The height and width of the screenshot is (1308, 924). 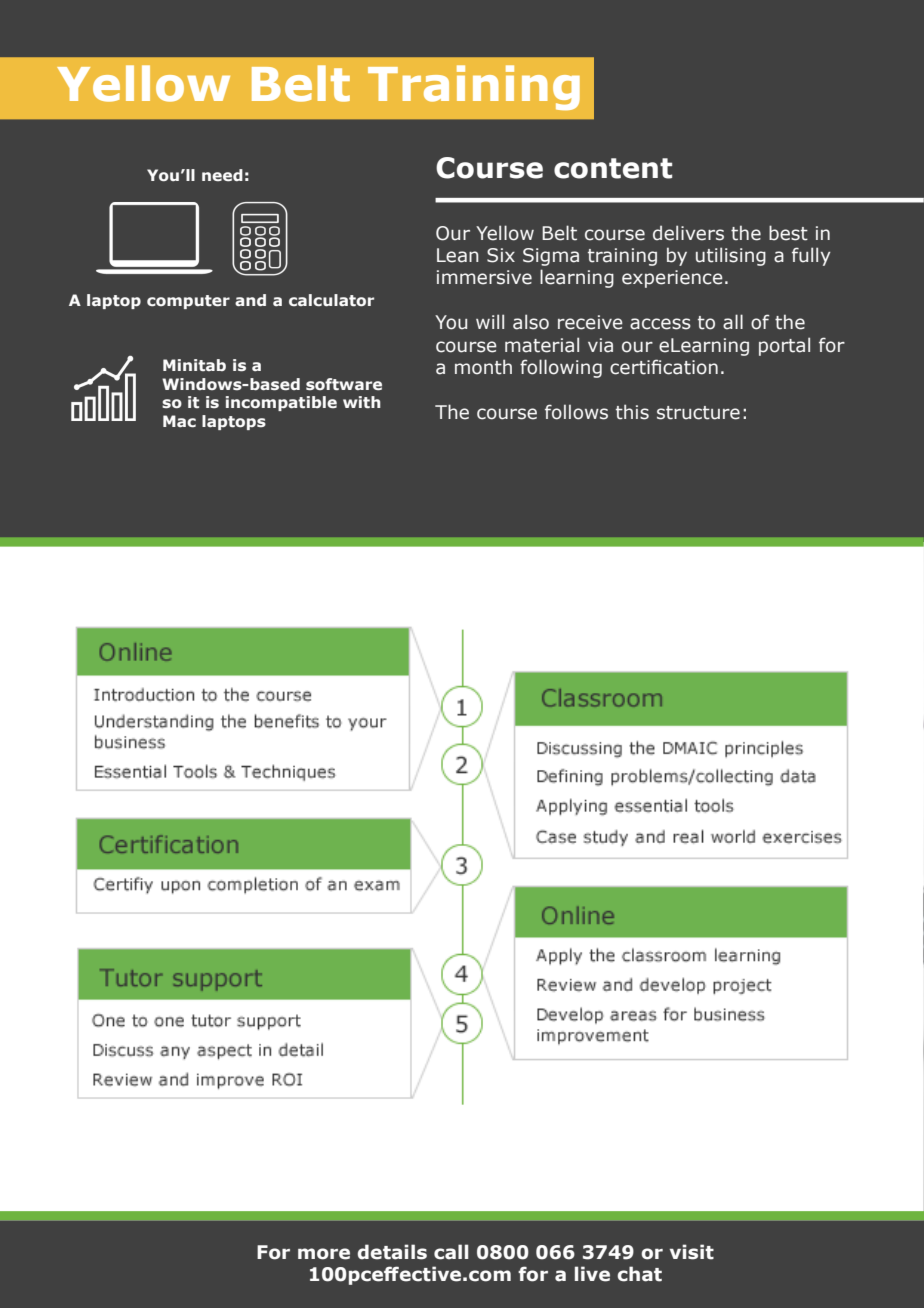 What do you see at coordinates (324, 1254) in the screenshot?
I see `more` at bounding box center [324, 1254].
